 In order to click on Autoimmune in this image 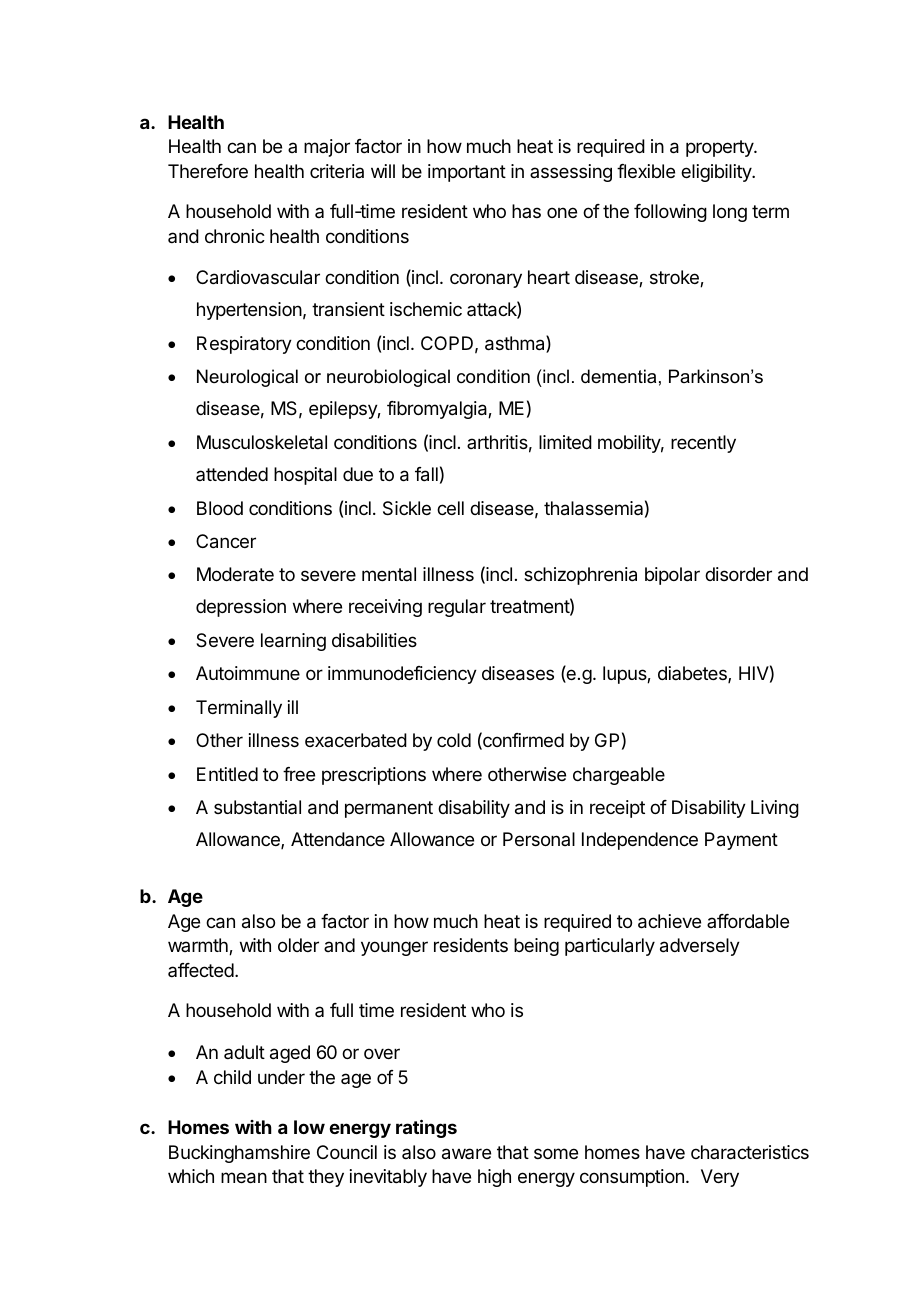, I will do `click(248, 673)`.
